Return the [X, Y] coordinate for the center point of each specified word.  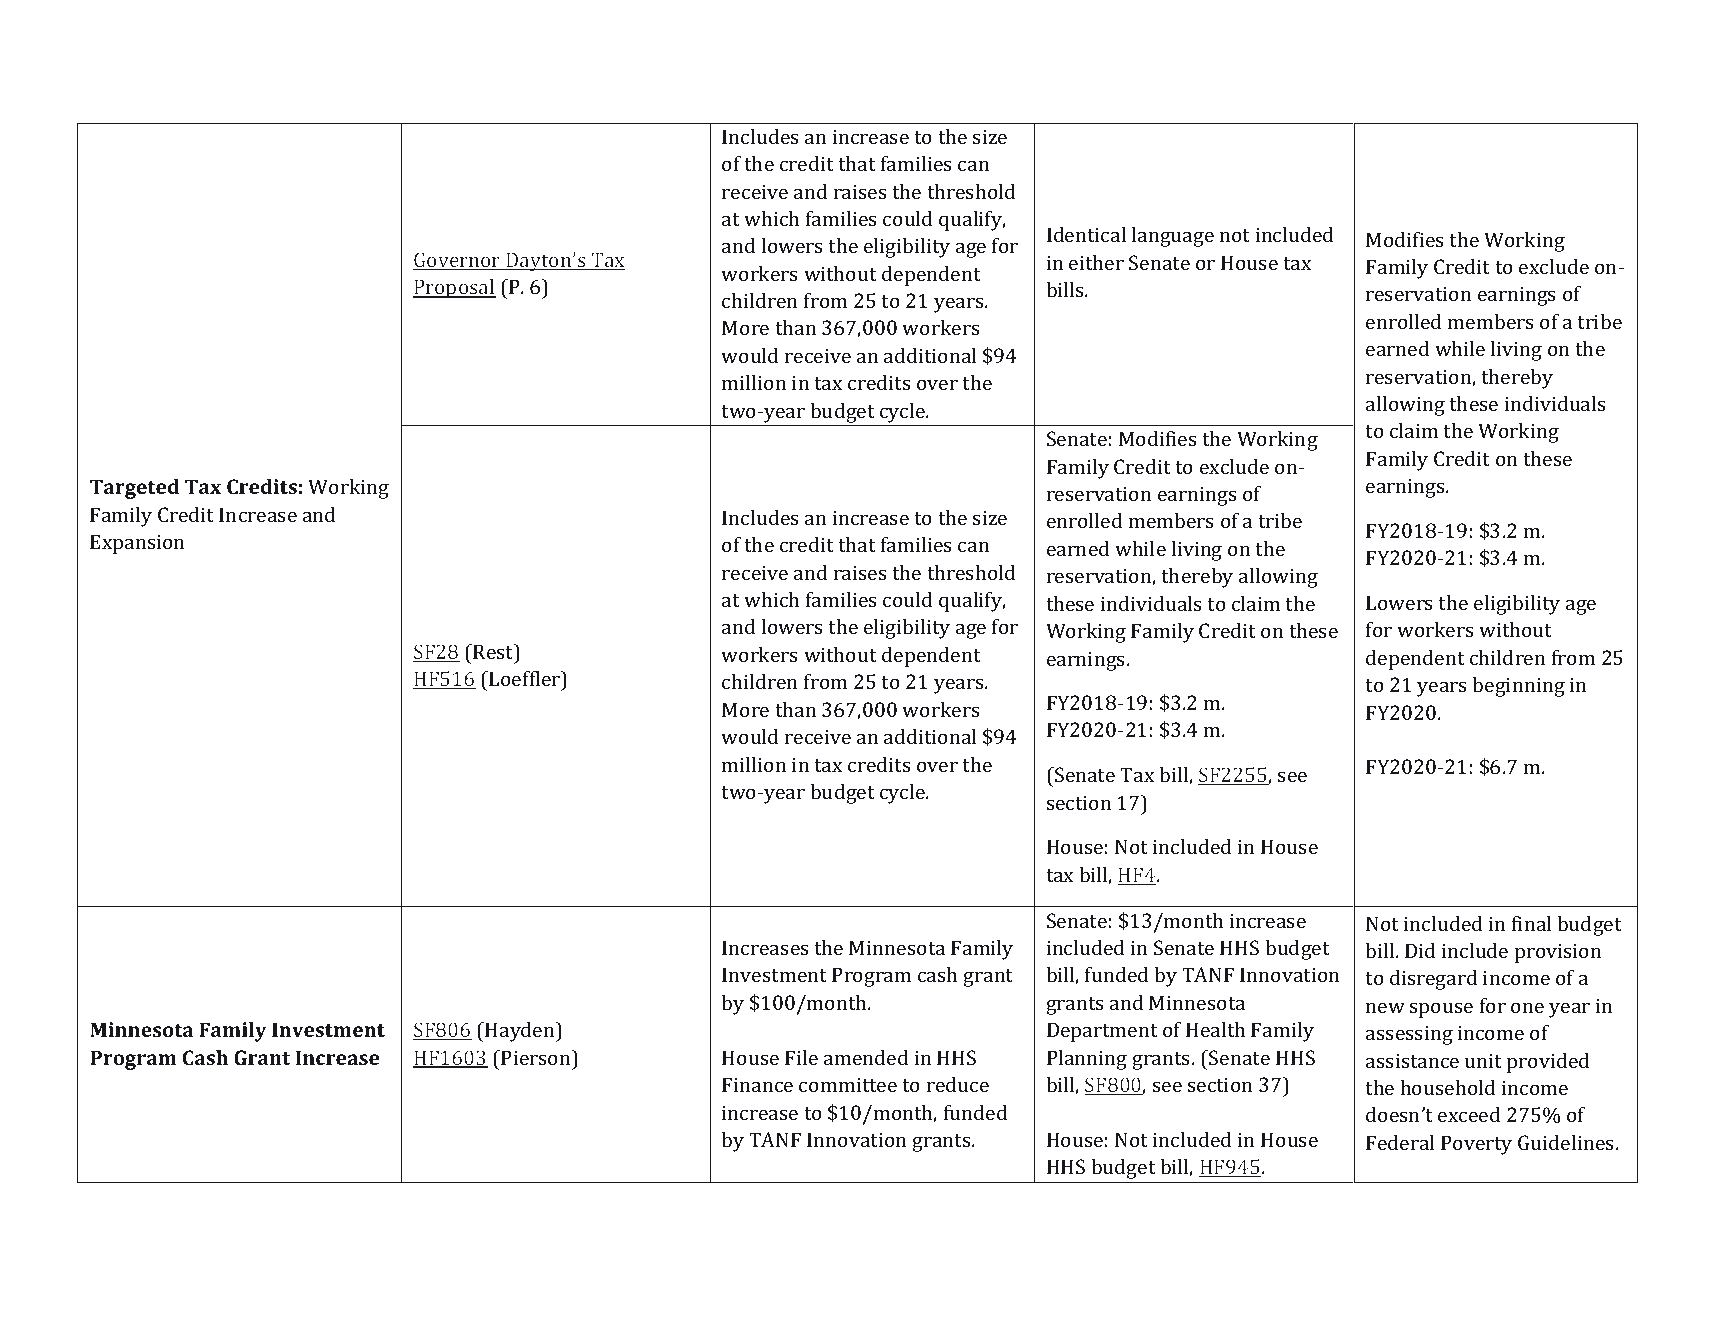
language [1172, 237]
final [1531, 923]
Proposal [454, 289]
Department [1102, 1032]
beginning [1518, 687]
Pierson [537, 1057]
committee [848, 1084]
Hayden [520, 1032]
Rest [493, 651]
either [1096, 262]
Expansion [137, 544]
